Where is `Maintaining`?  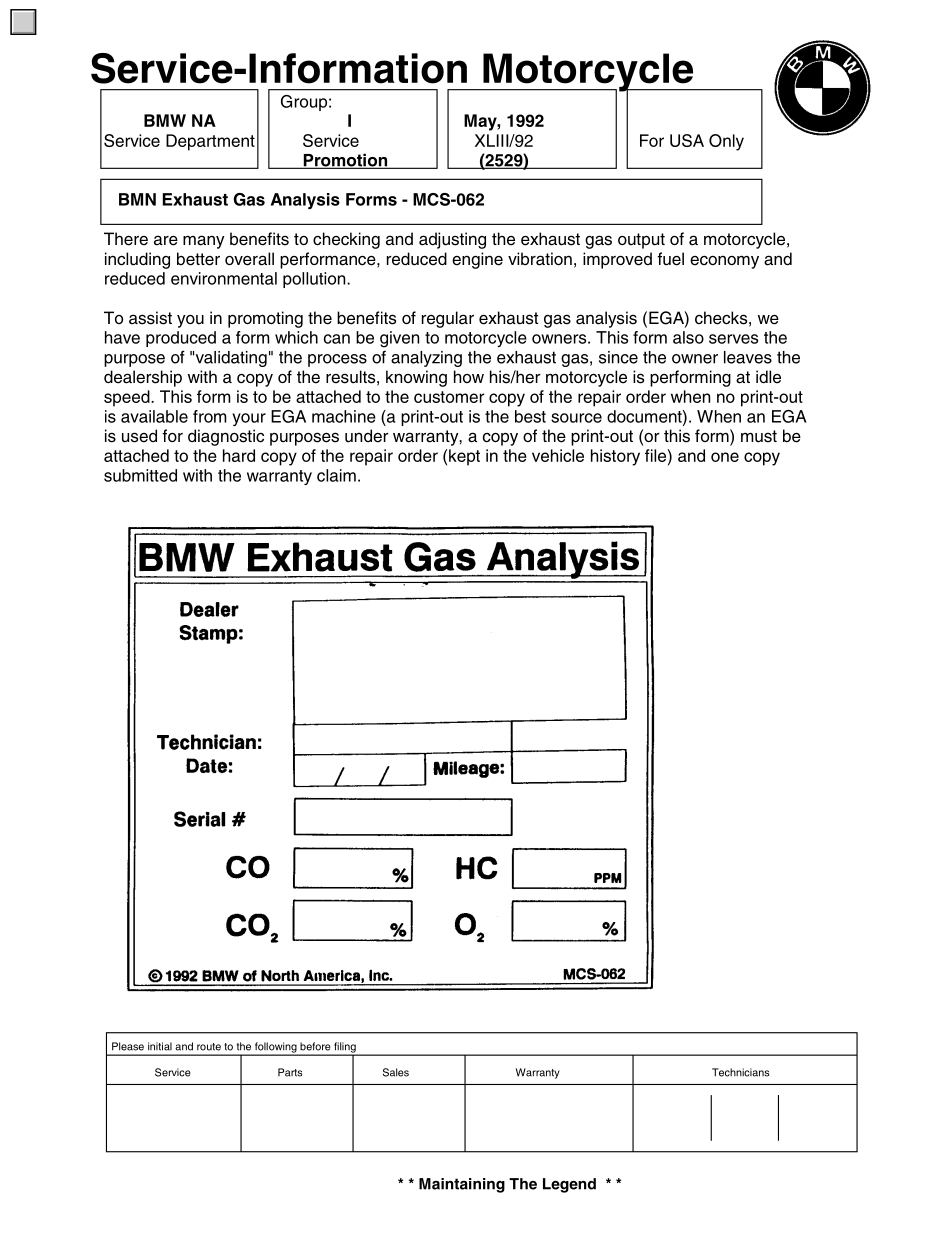
Maintaining is located at coordinates (462, 1185).
